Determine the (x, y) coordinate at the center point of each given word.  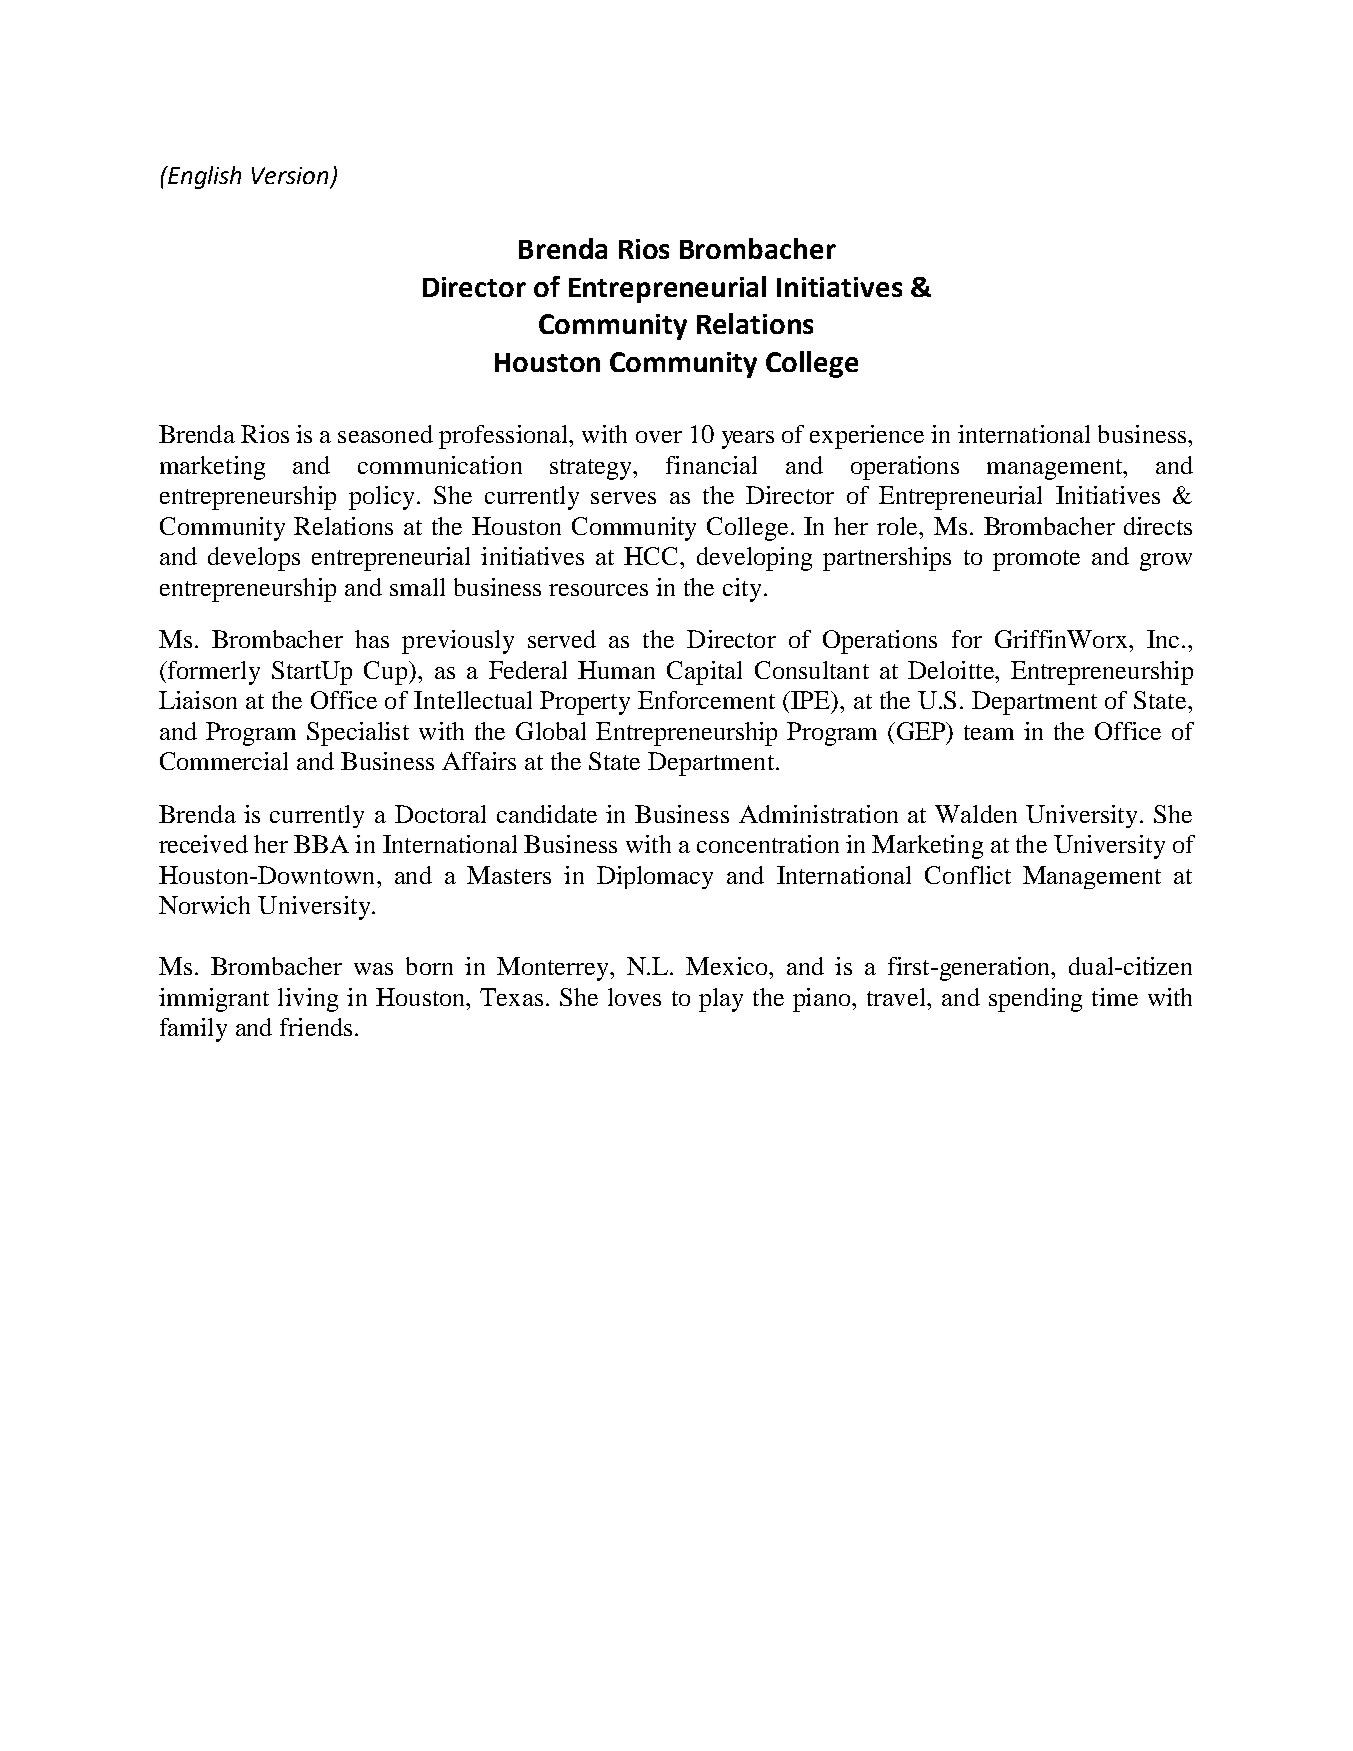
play (721, 1000)
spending (1035, 1000)
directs (1158, 526)
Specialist (358, 734)
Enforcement (706, 700)
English (203, 177)
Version (290, 175)
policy (381, 498)
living (308, 1000)
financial (711, 465)
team (989, 732)
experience (867, 437)
